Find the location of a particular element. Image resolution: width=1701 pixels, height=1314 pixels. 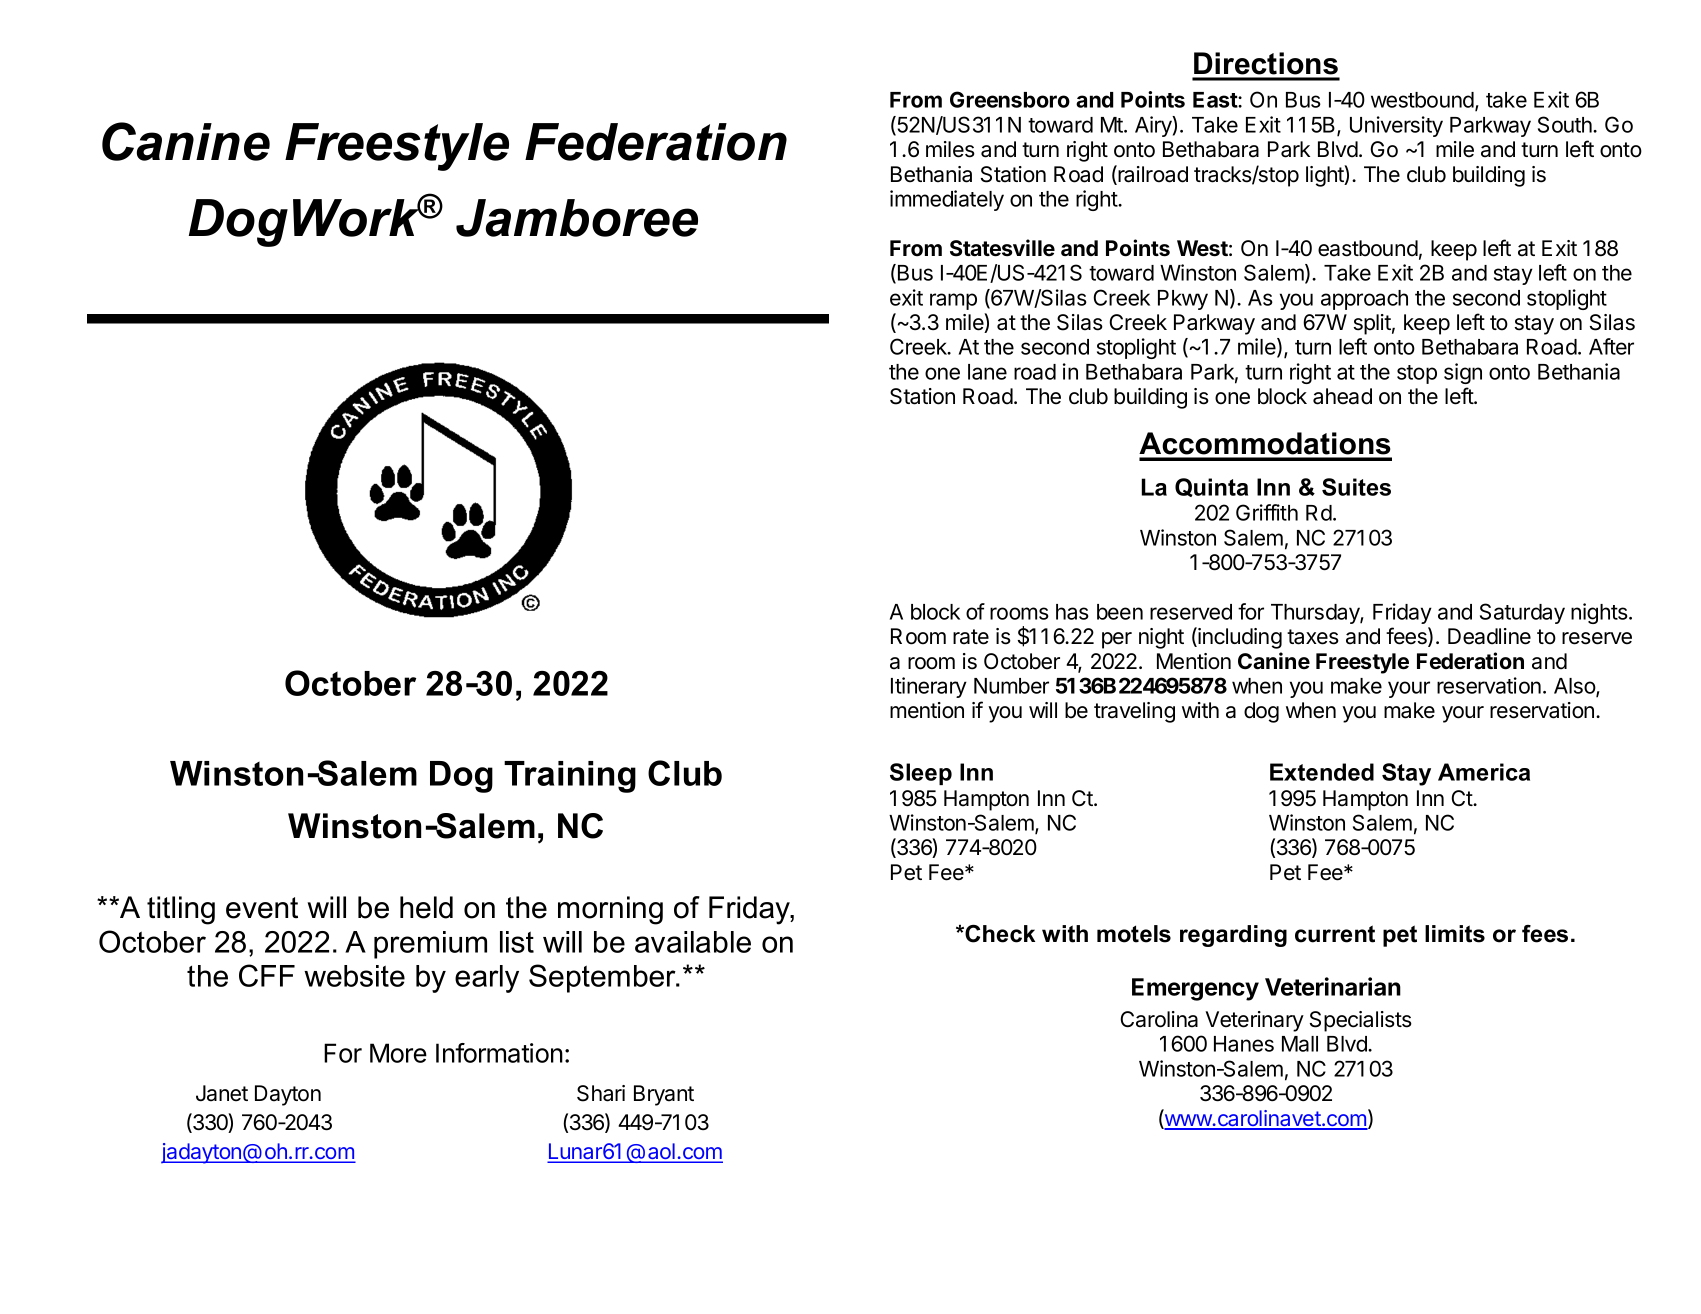

rate is located at coordinates (971, 637).
